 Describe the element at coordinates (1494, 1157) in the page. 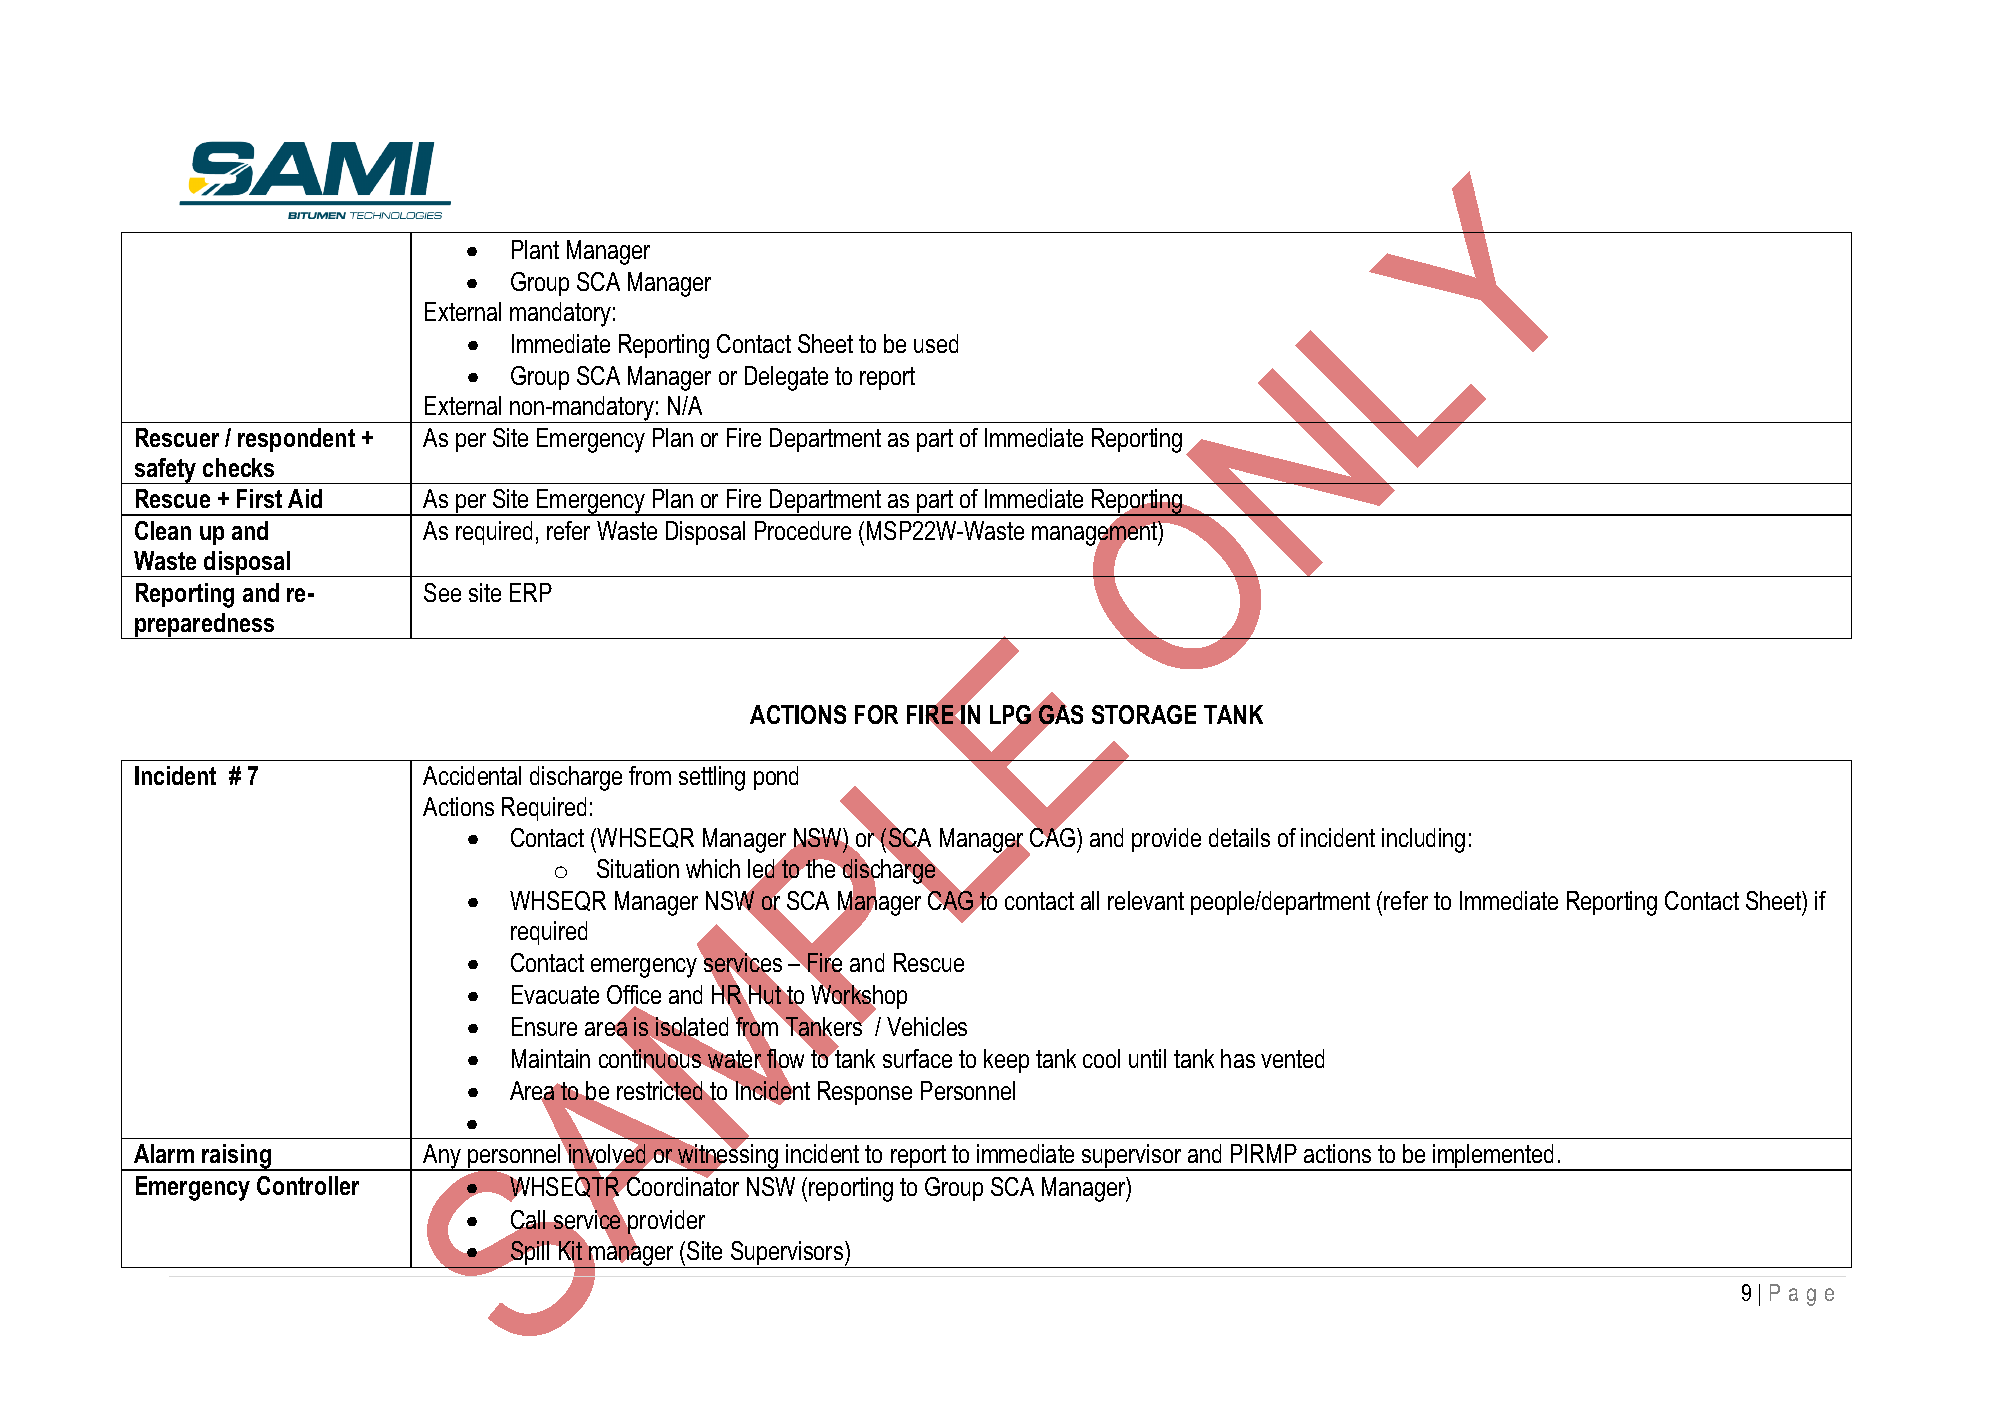

I see `implemented` at that location.
